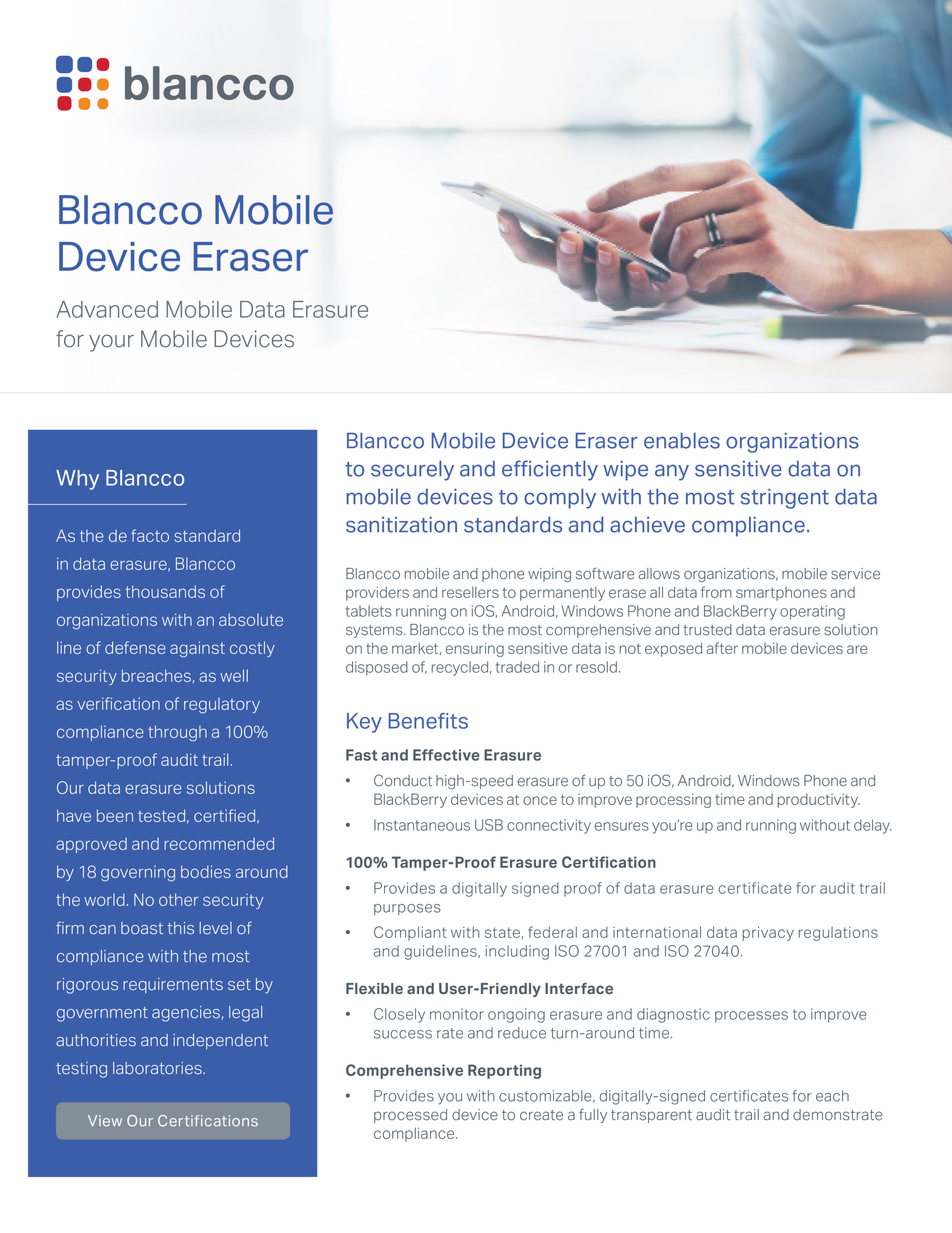  I want to click on your, so click(111, 343).
